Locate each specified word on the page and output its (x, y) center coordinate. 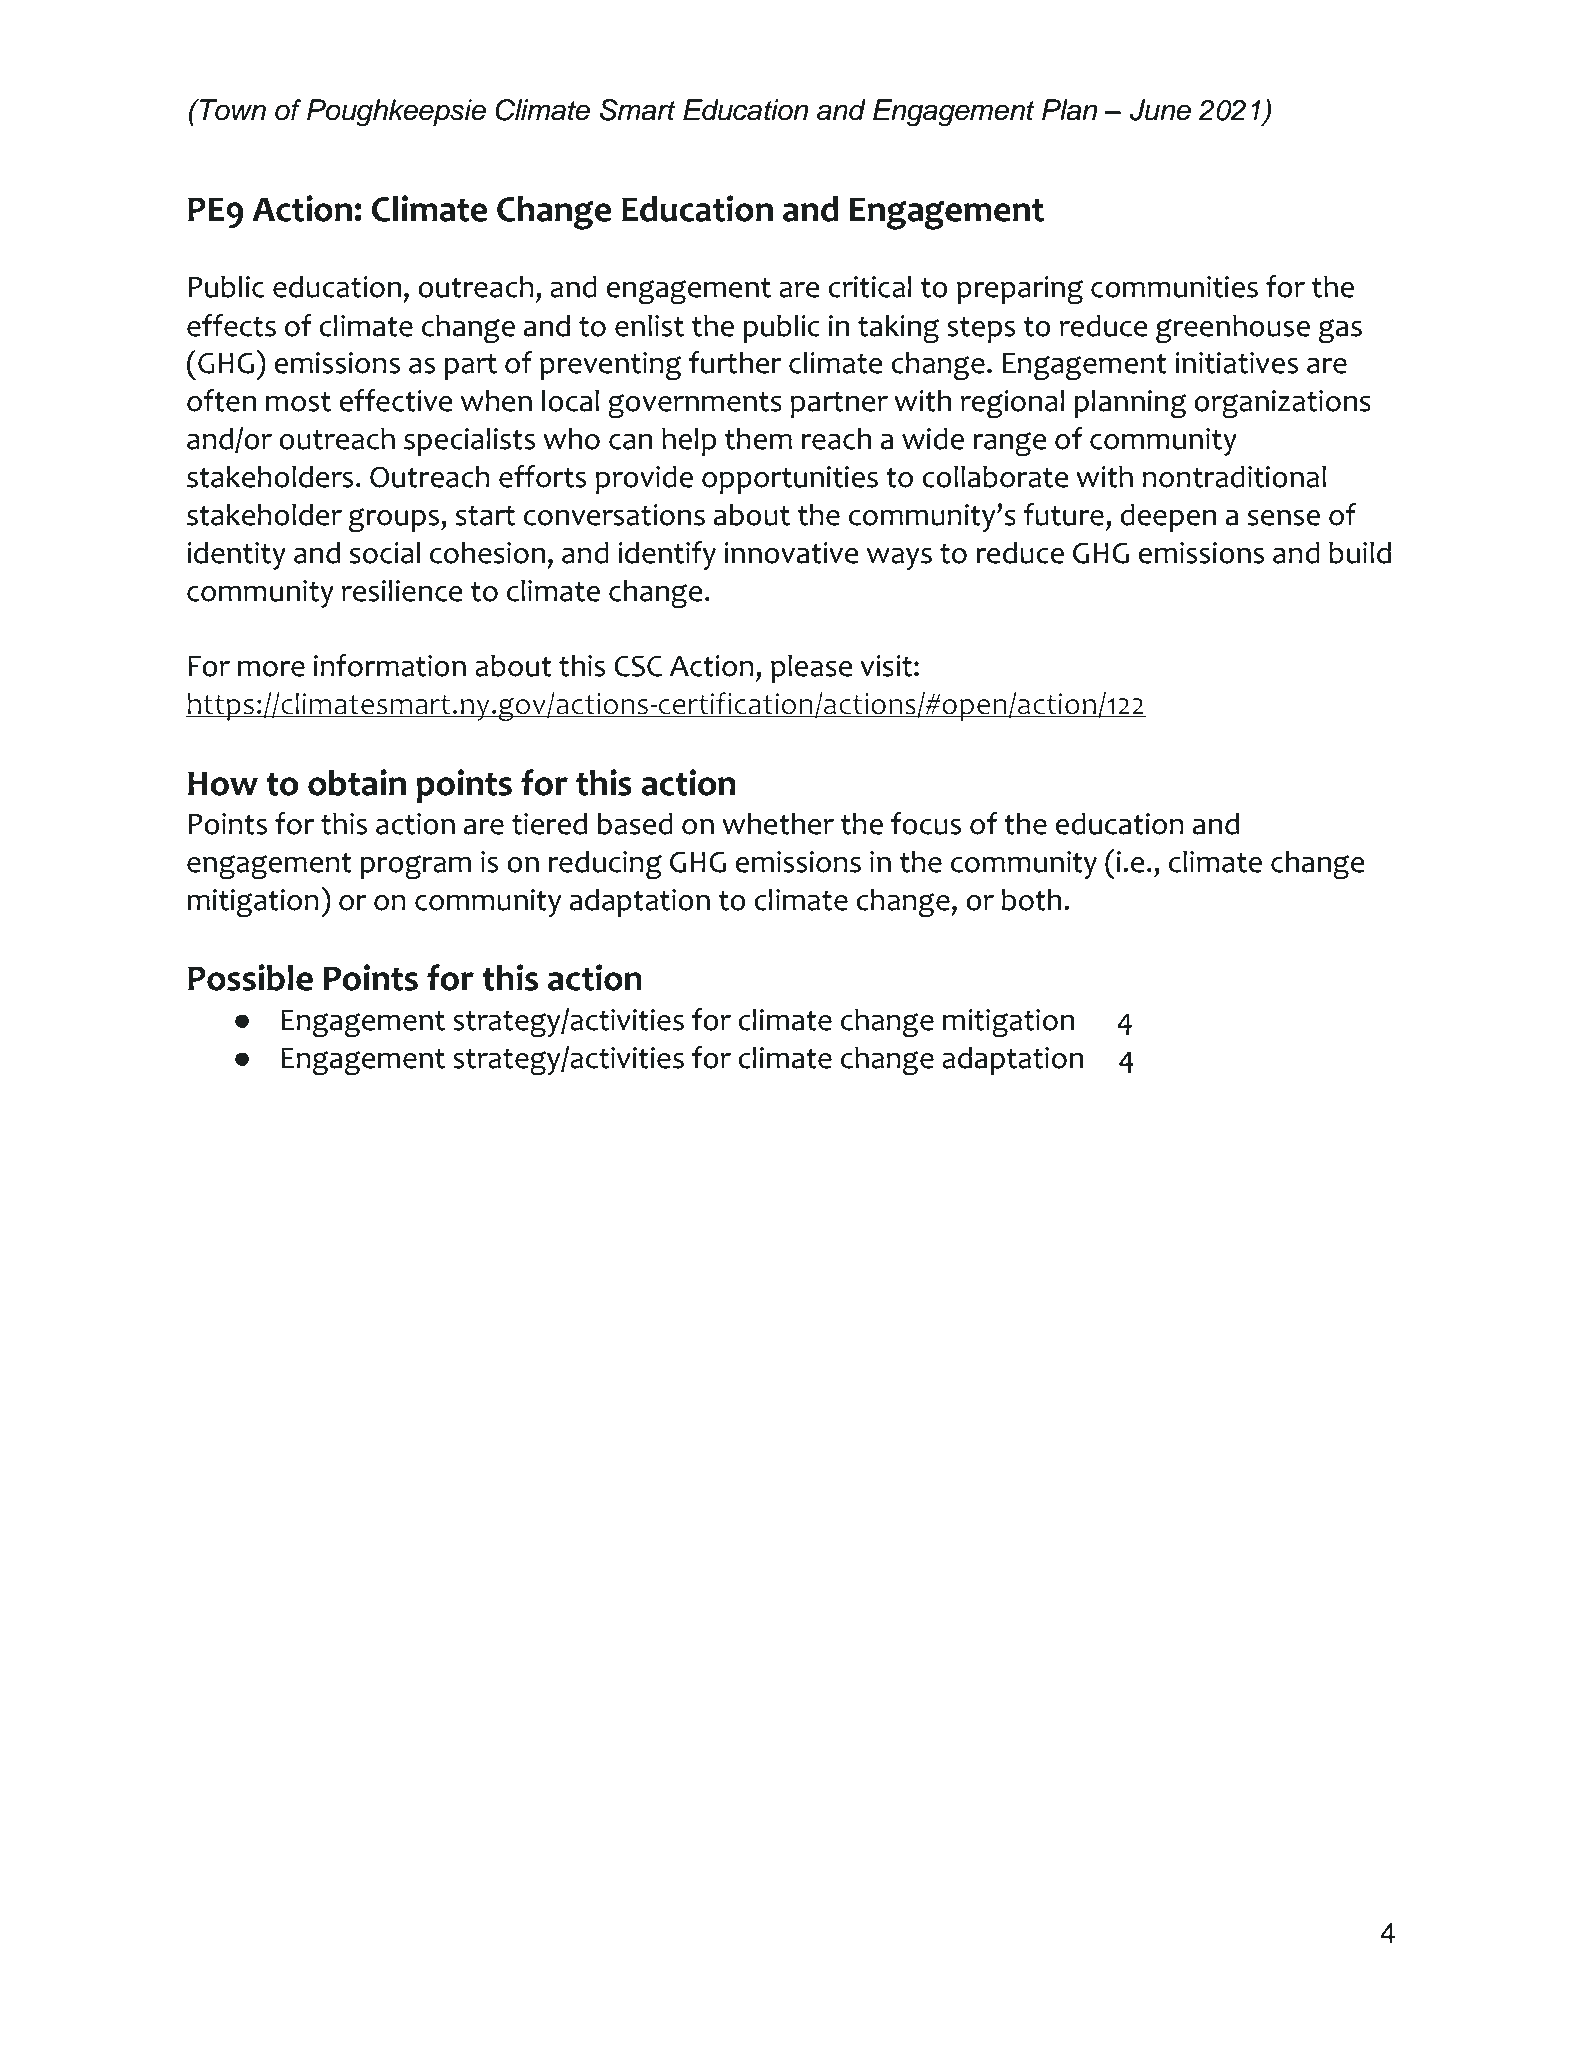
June (1160, 110)
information (390, 665)
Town (232, 110)
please (812, 668)
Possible (250, 977)
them (758, 438)
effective (396, 400)
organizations (1282, 404)
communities (1174, 287)
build (1360, 552)
